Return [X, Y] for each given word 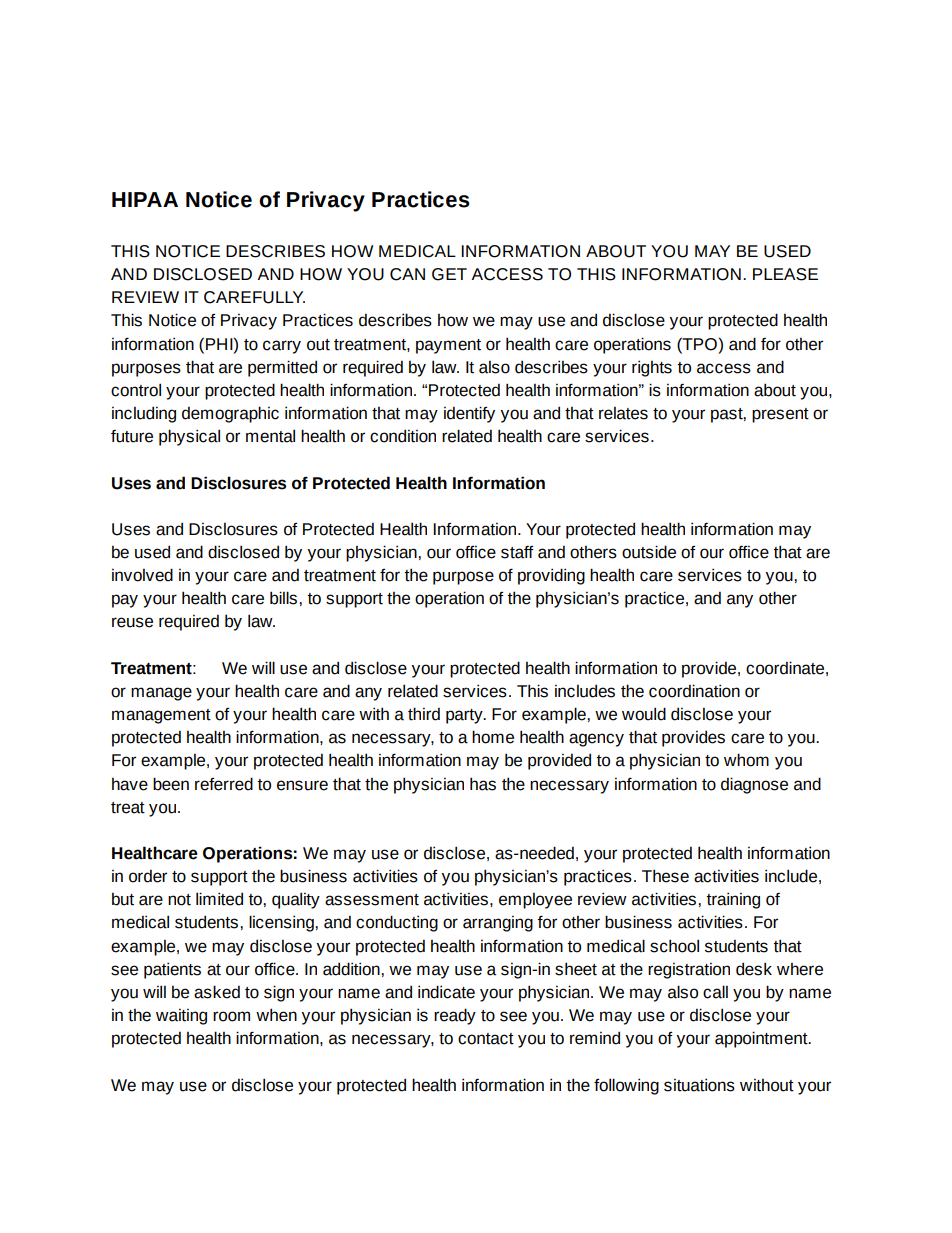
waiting [181, 1017]
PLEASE [785, 274]
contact [486, 1039]
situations [699, 1085]
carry [282, 347]
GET [449, 274]
